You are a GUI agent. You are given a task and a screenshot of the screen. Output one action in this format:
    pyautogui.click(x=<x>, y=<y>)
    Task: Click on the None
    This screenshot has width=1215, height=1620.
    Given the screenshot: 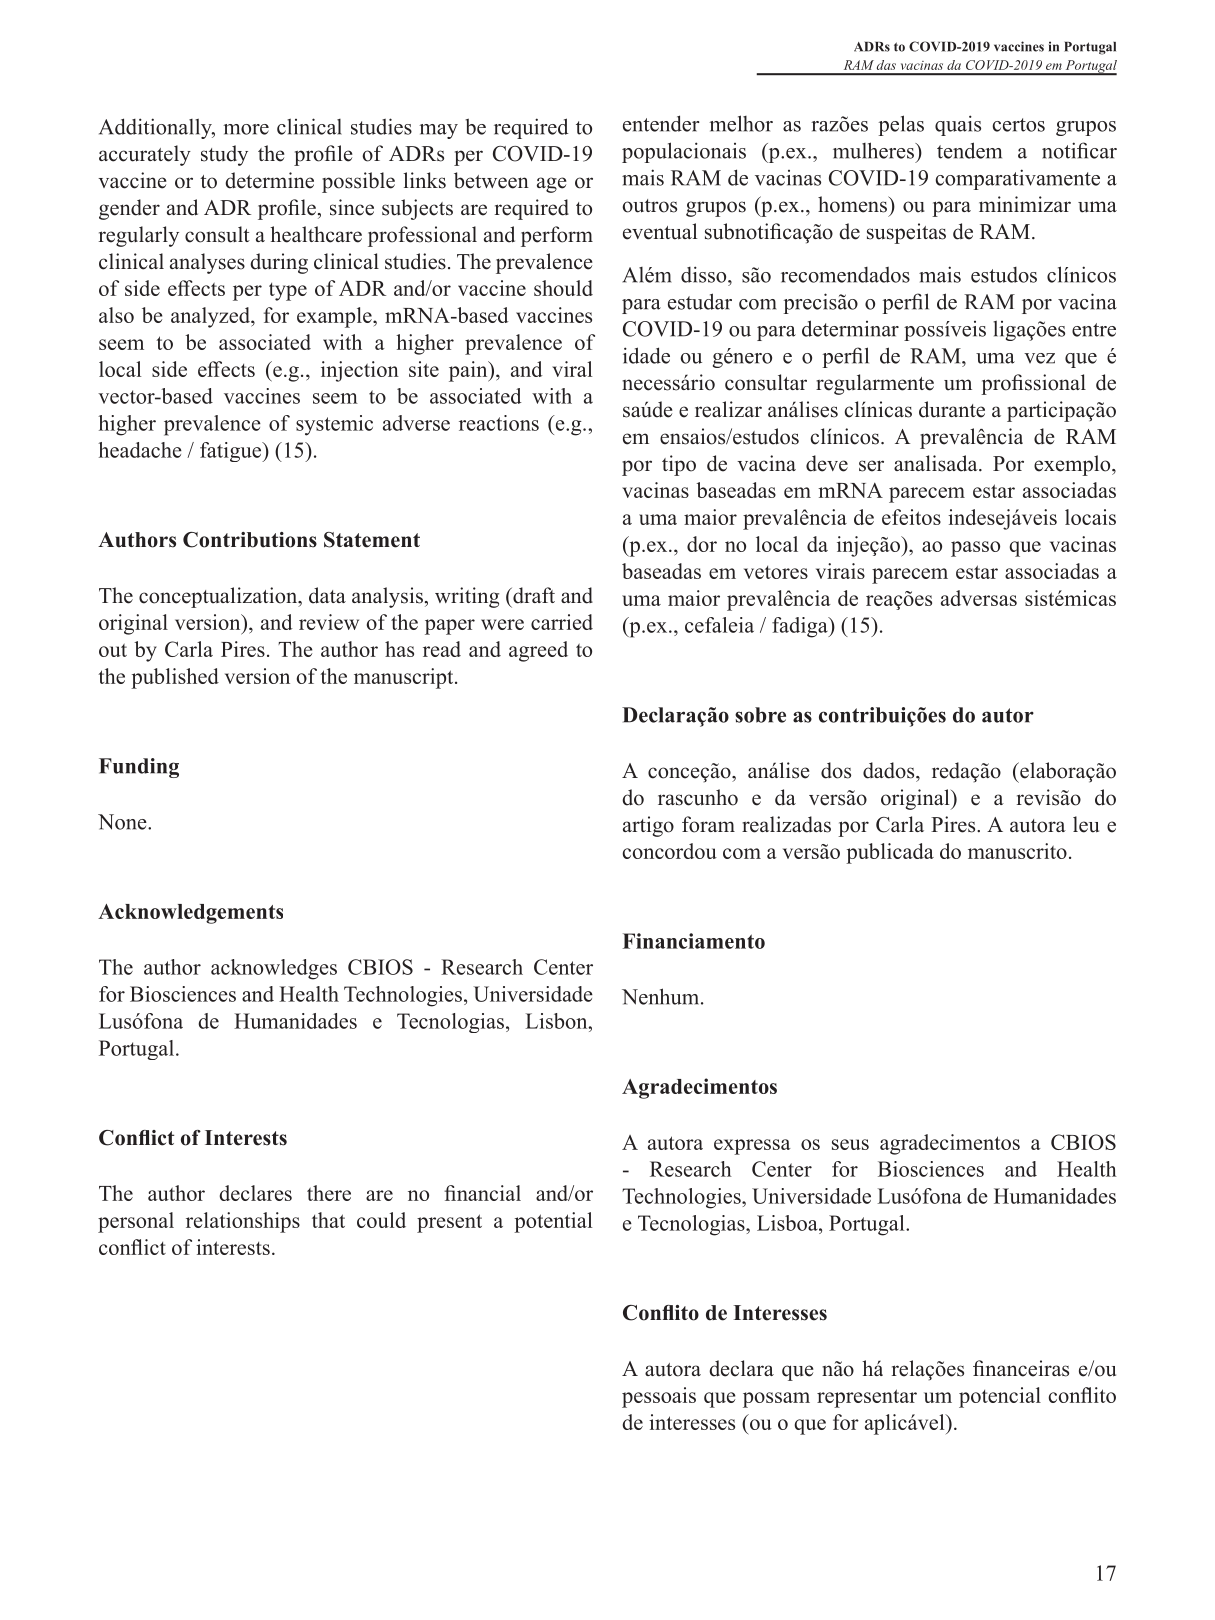 What is the action you would take?
    pyautogui.click(x=123, y=822)
